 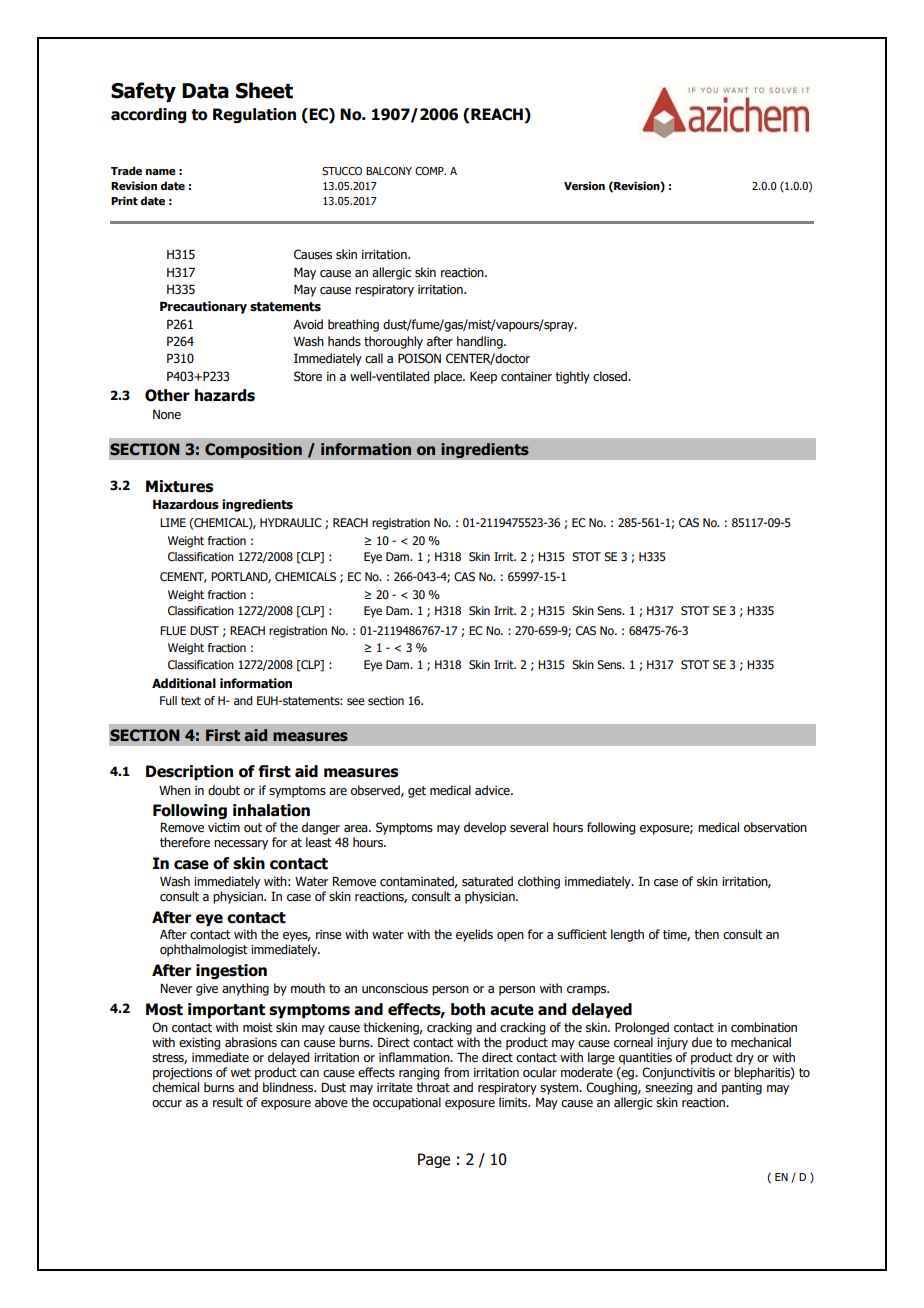 What do you see at coordinates (179, 486) in the screenshot?
I see `Mixtures` at bounding box center [179, 486].
